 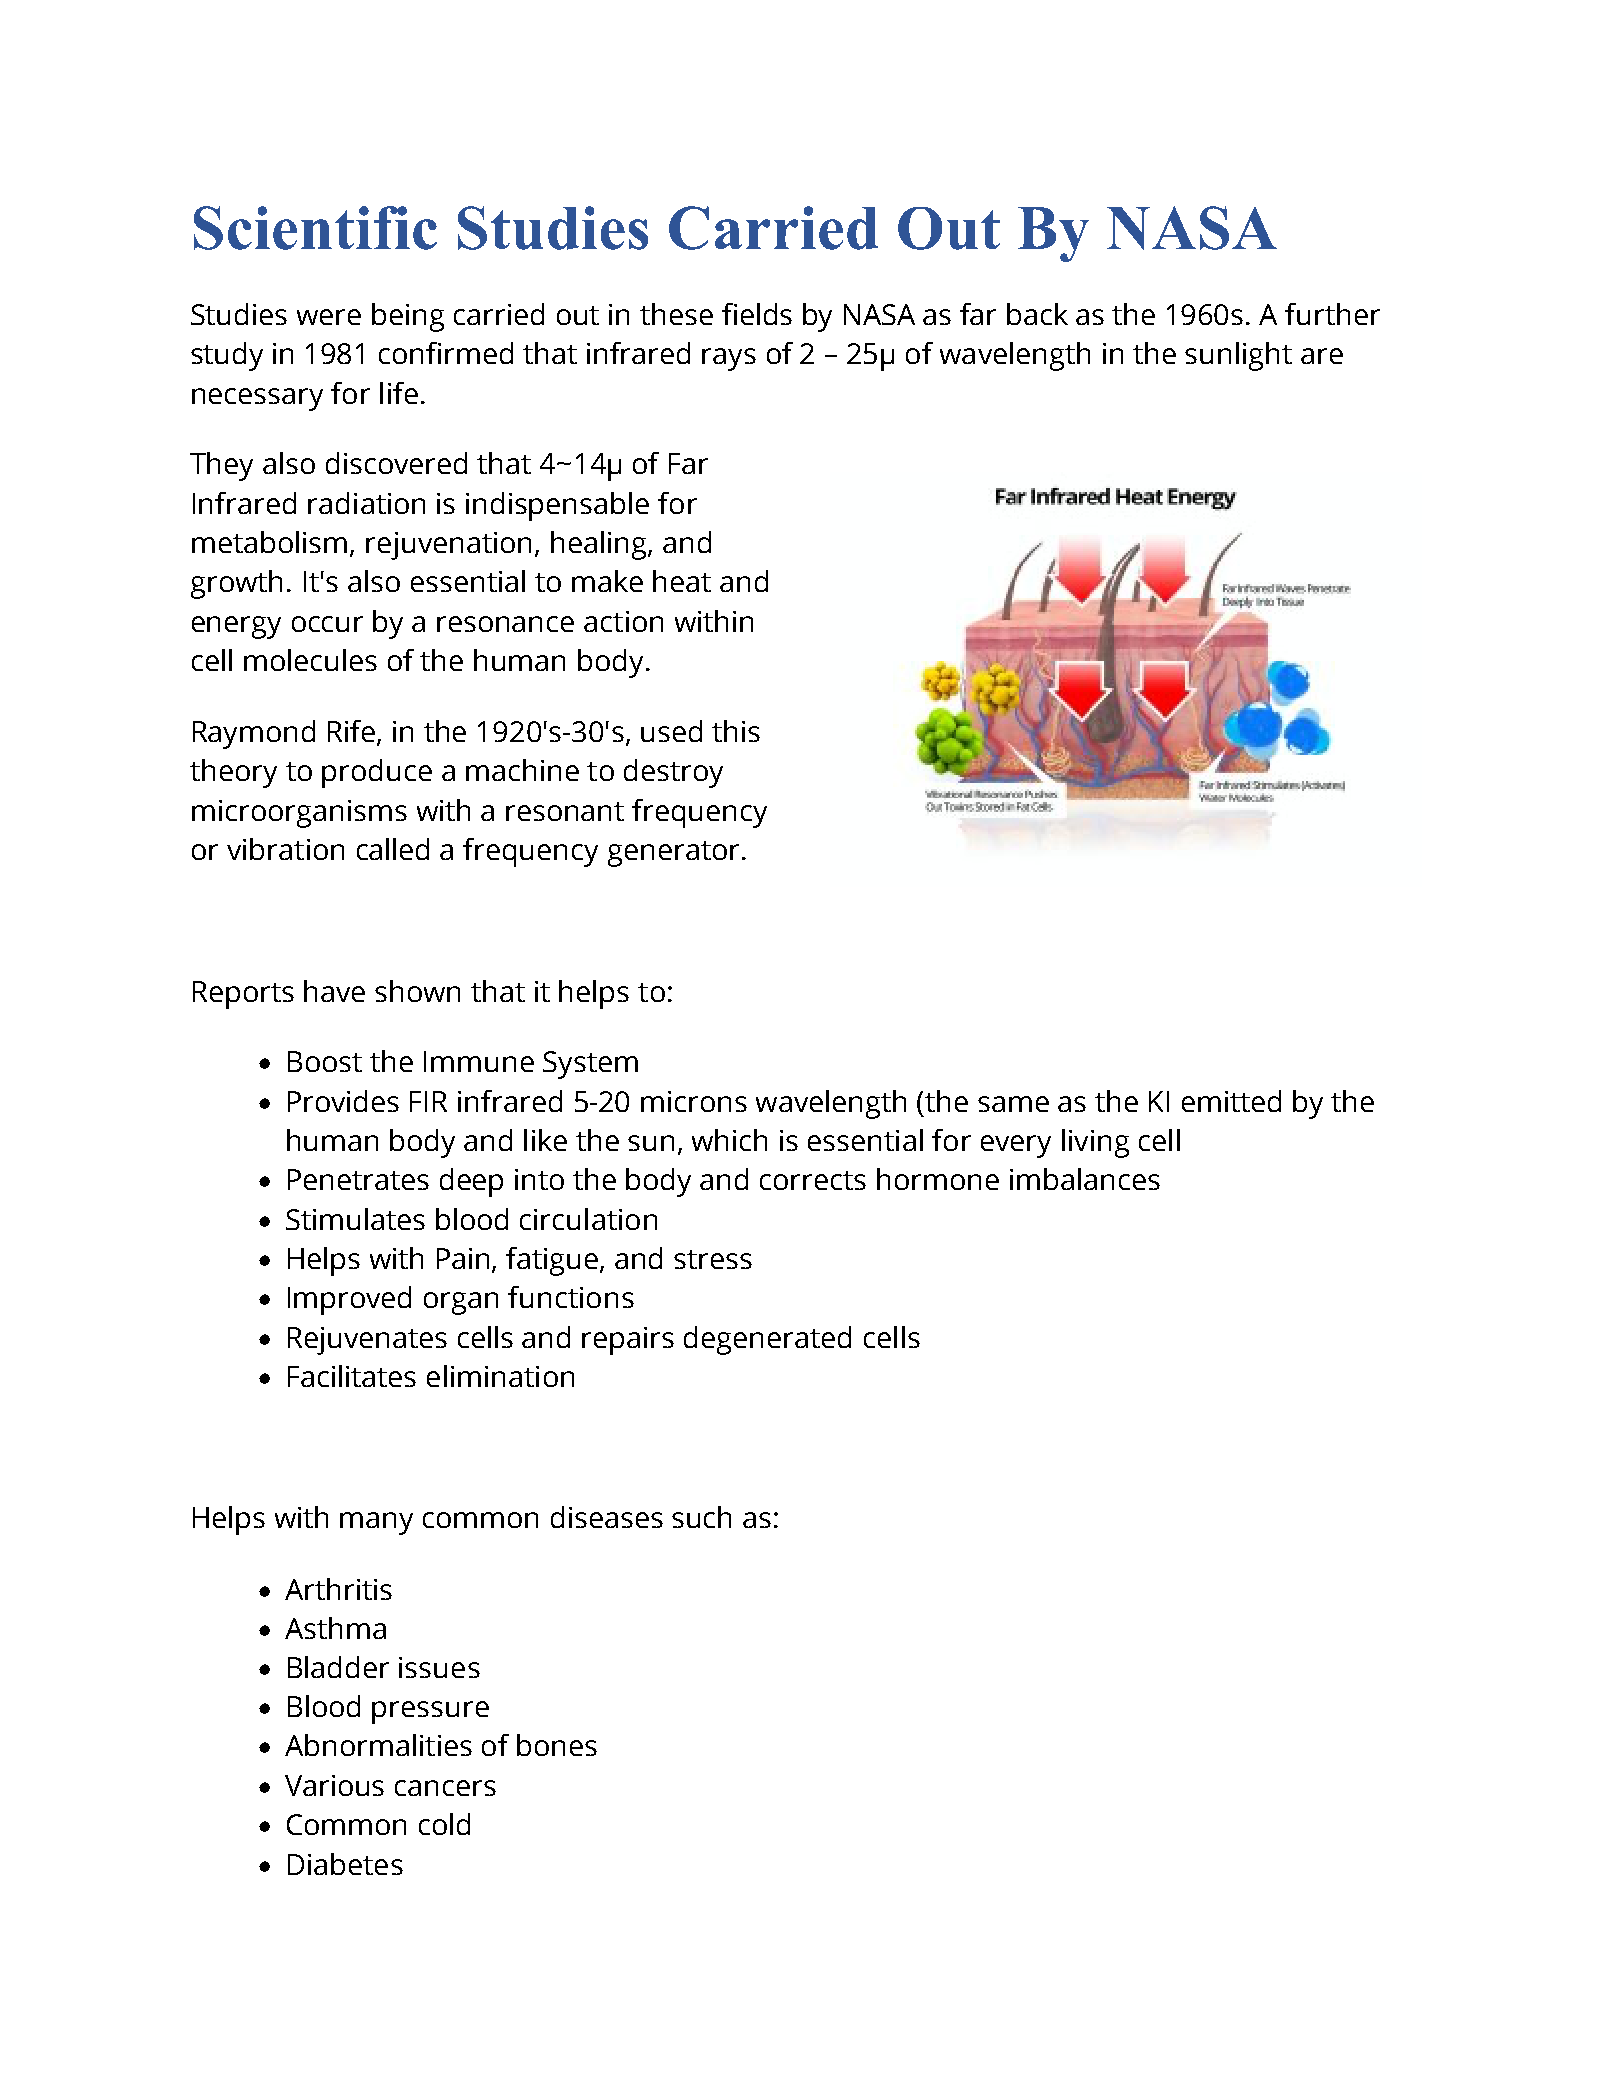 What do you see at coordinates (1238, 356) in the page?
I see `sunlight` at bounding box center [1238, 356].
